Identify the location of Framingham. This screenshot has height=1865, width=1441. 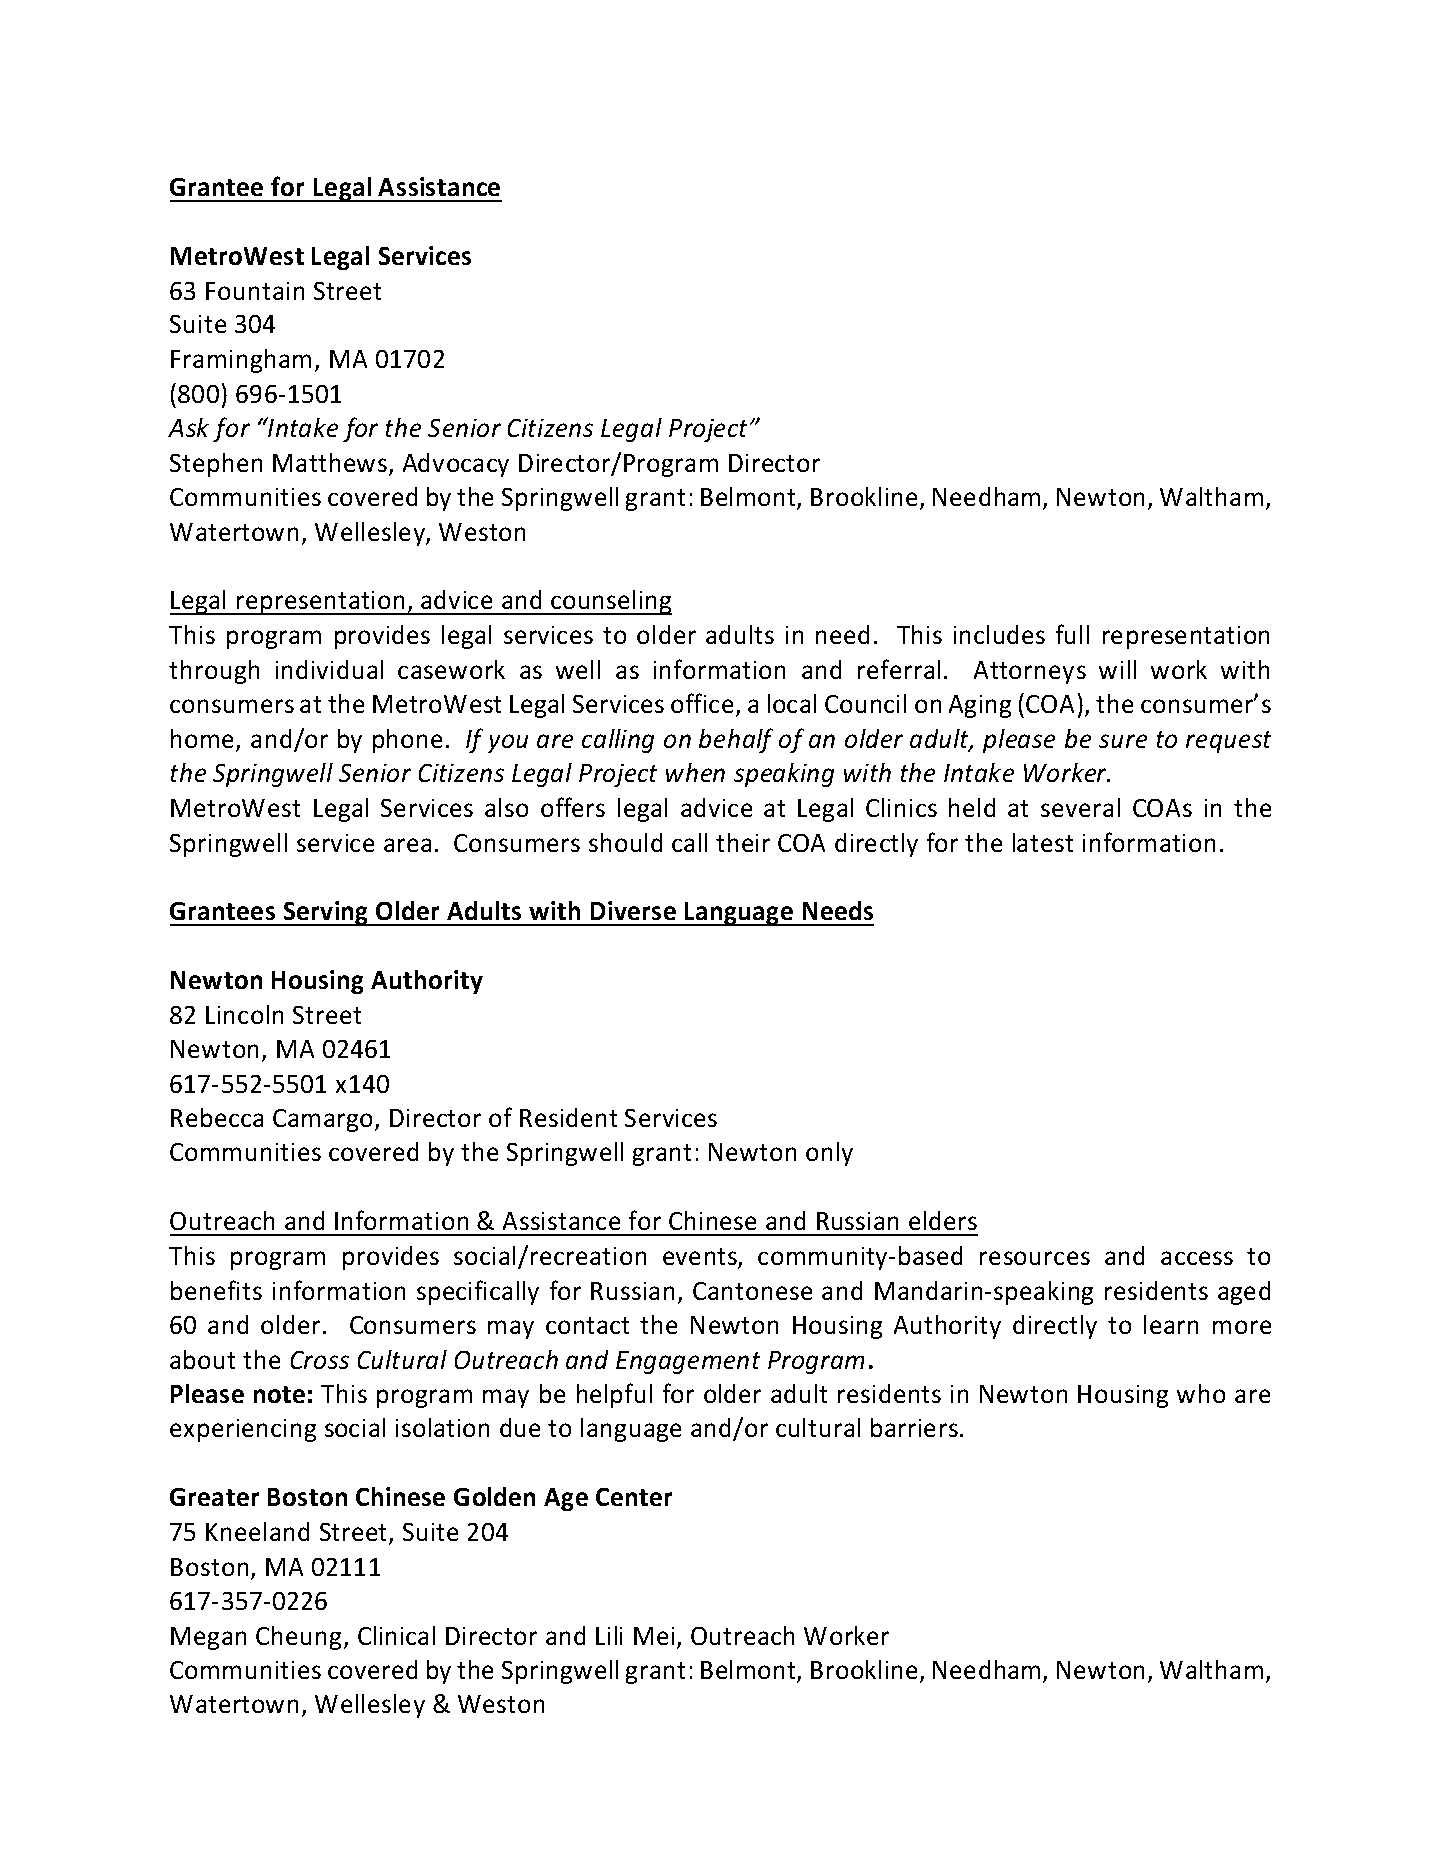
(241, 361).
